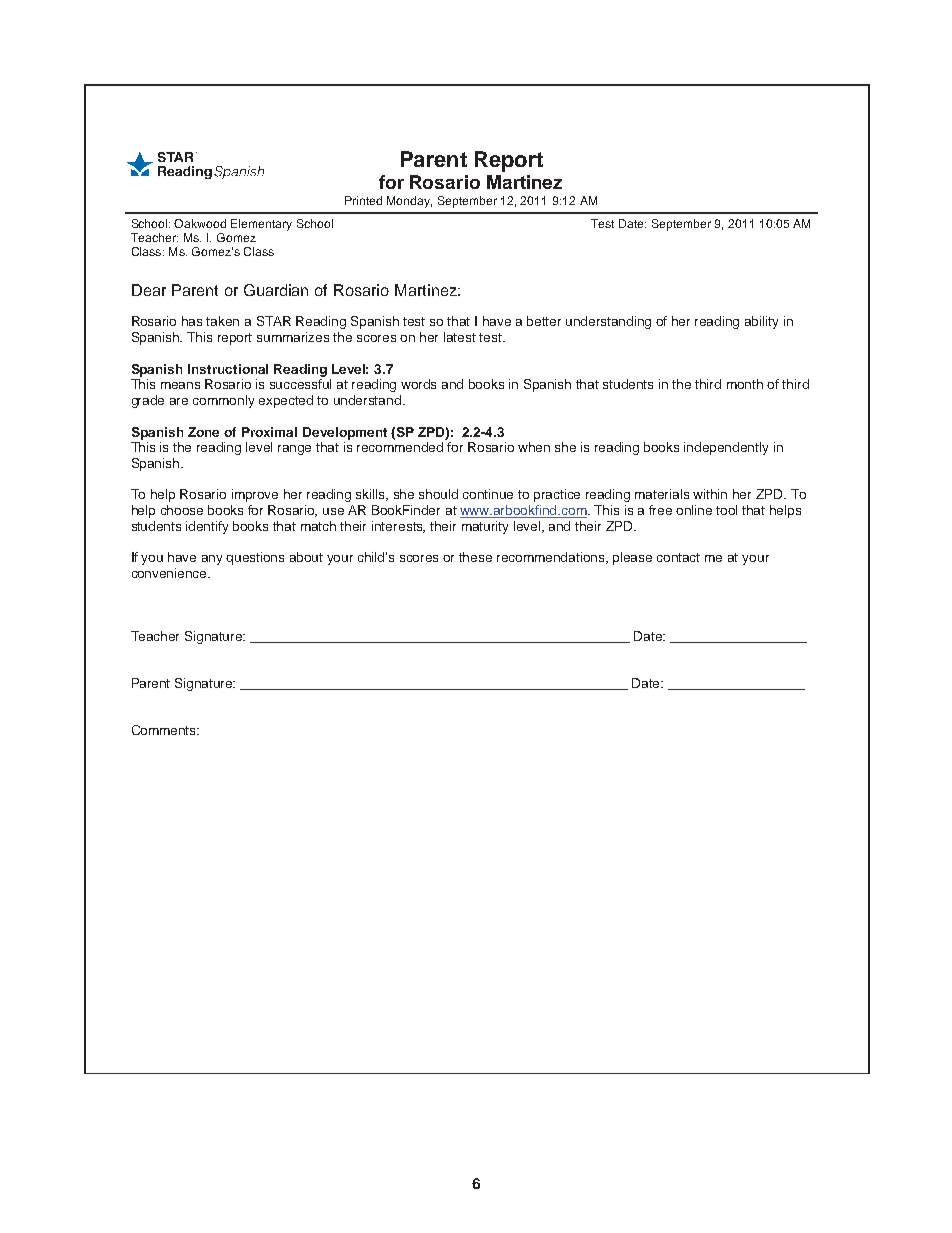 The width and height of the screenshot is (952, 1233). What do you see at coordinates (363, 200) in the screenshot?
I see `Printed` at bounding box center [363, 200].
